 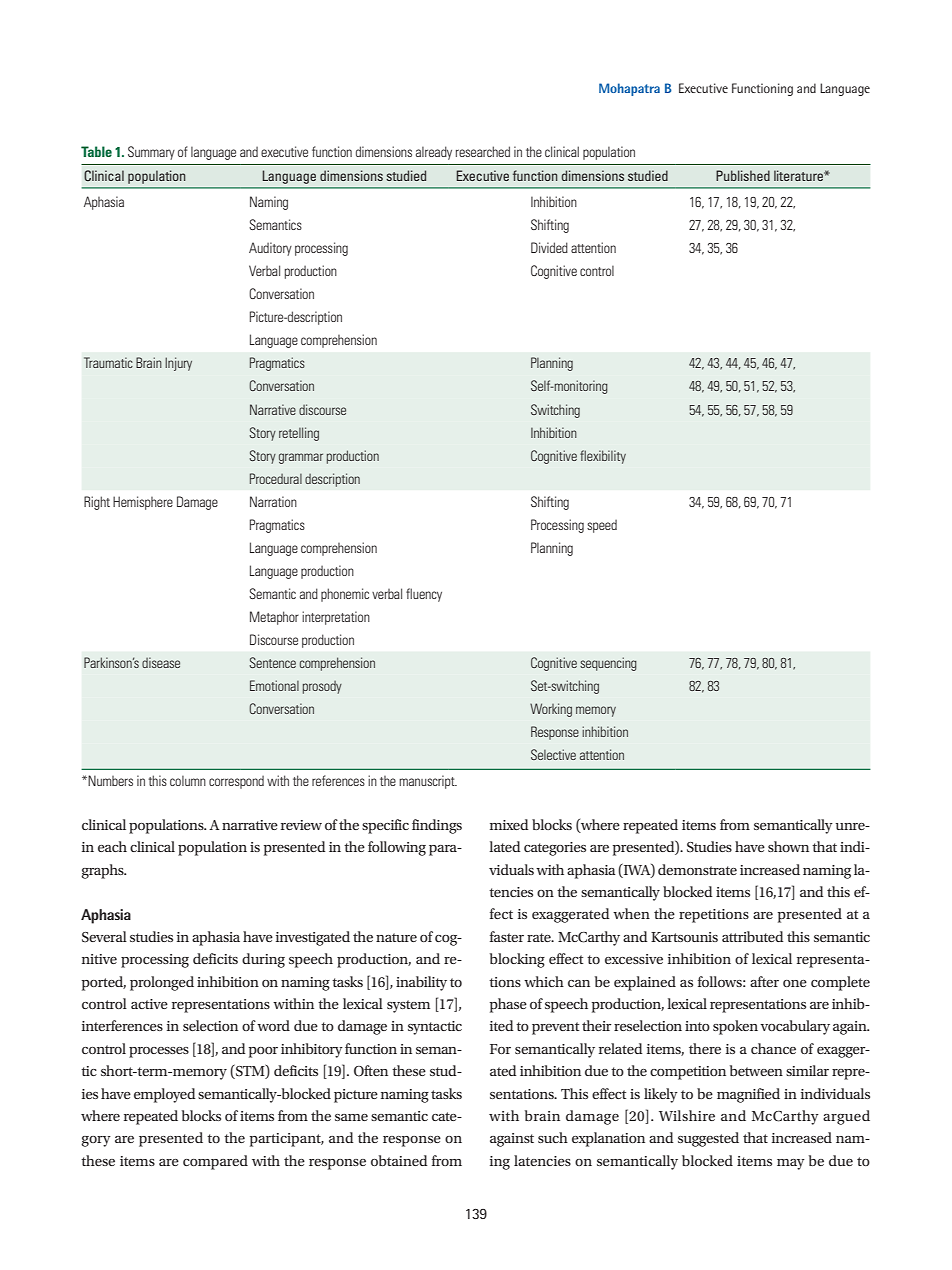 I want to click on compared, so click(x=215, y=1162).
